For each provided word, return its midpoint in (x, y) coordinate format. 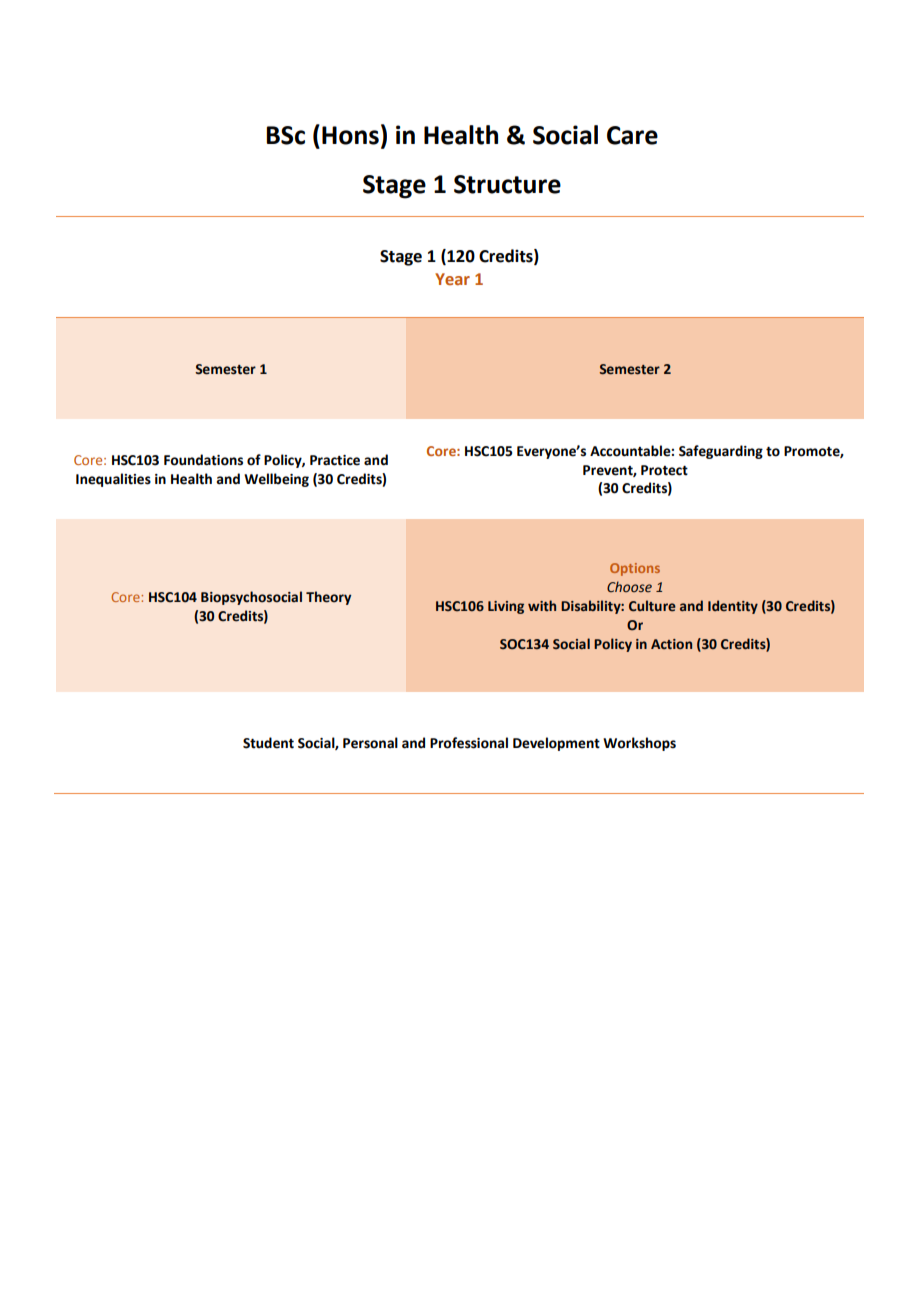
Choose (629, 586)
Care (632, 135)
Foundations (203, 460)
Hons (350, 135)
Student (268, 743)
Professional (469, 743)
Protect (664, 470)
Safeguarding (721, 452)
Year (452, 279)
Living (506, 607)
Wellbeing (276, 480)
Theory (328, 598)
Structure (507, 184)
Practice (335, 460)
